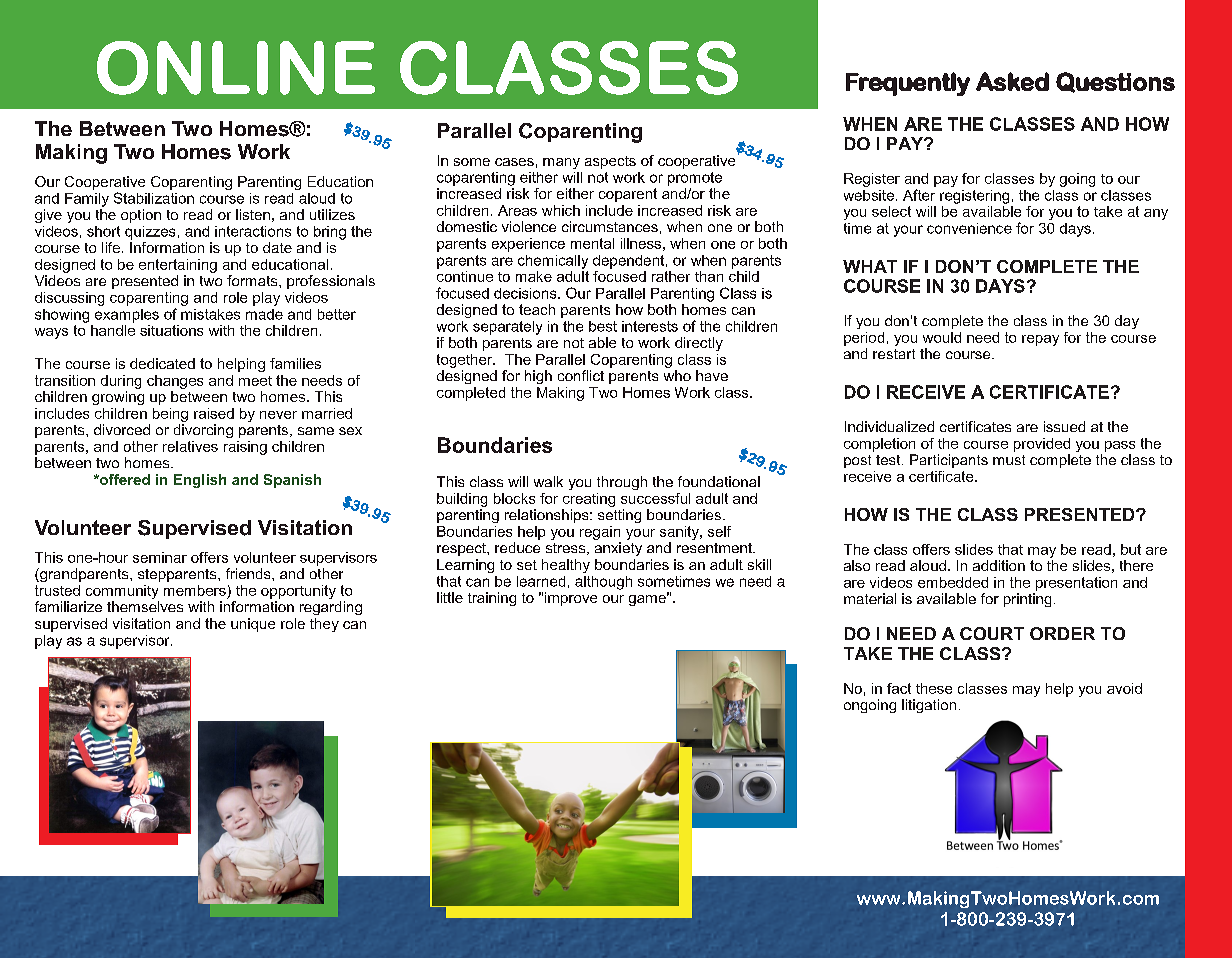  What do you see at coordinates (1012, 81) in the screenshot?
I see `Asked` at bounding box center [1012, 81].
